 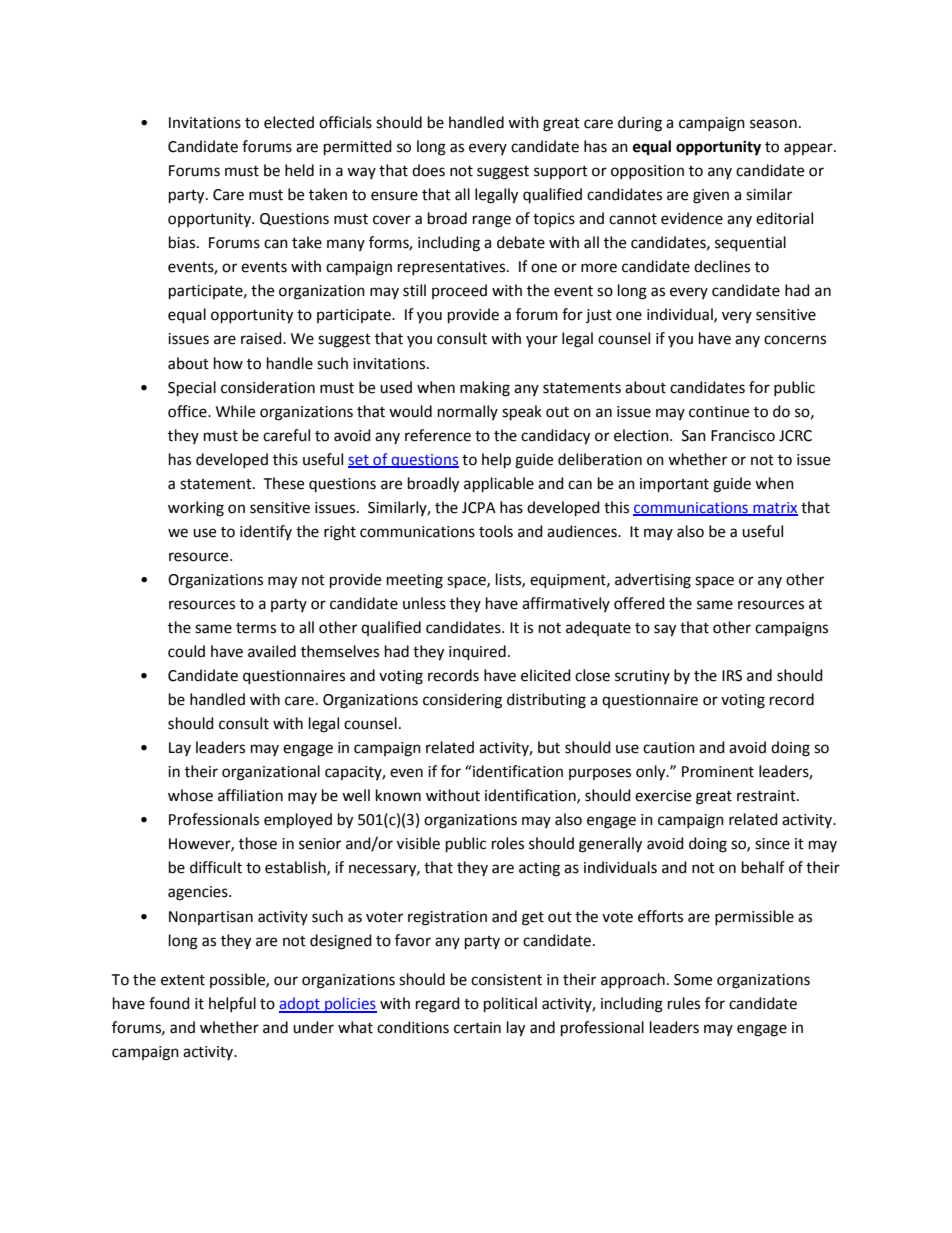 I want to click on elected, so click(x=289, y=122).
